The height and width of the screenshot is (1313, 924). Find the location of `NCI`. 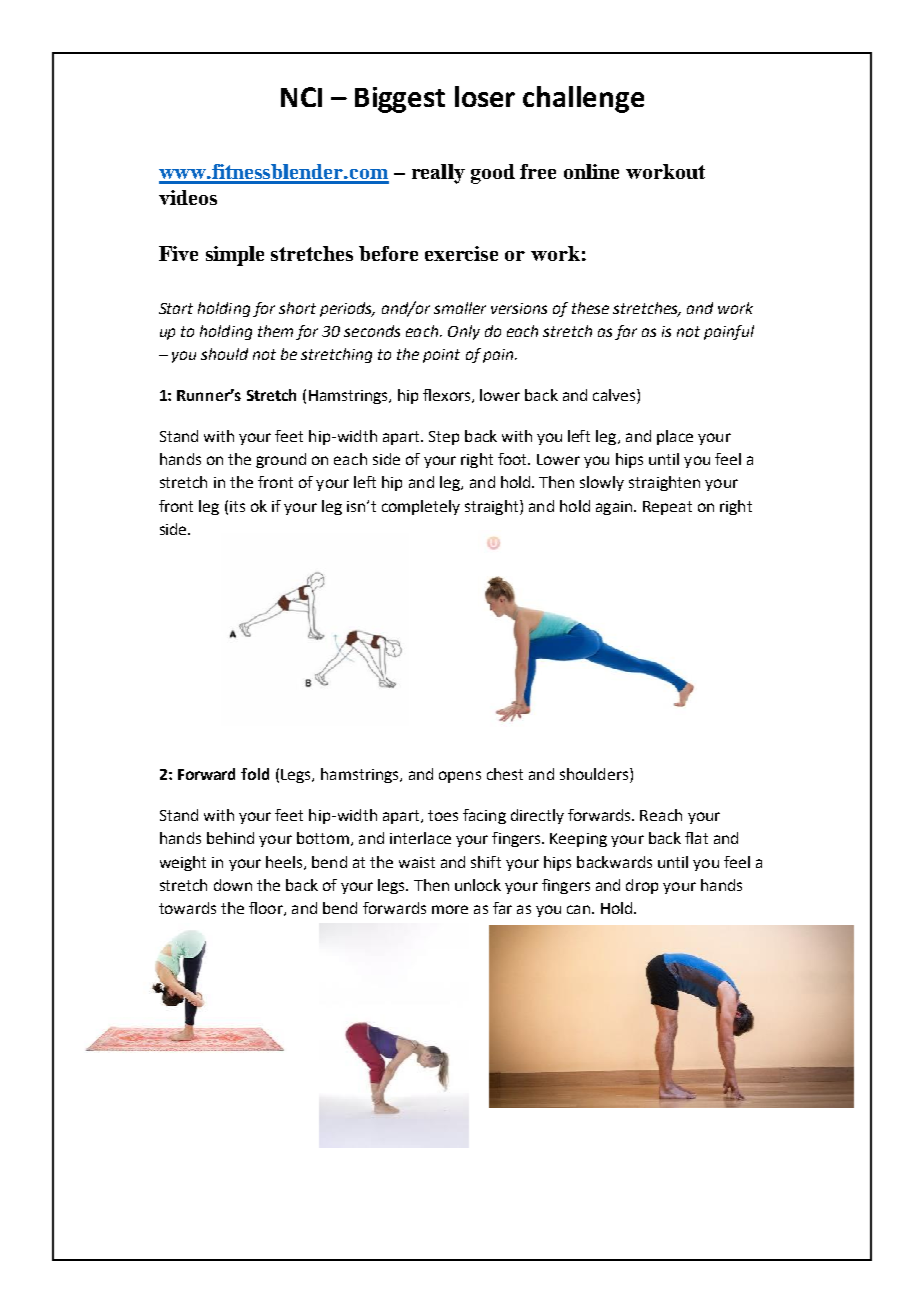

NCI is located at coordinates (301, 97).
